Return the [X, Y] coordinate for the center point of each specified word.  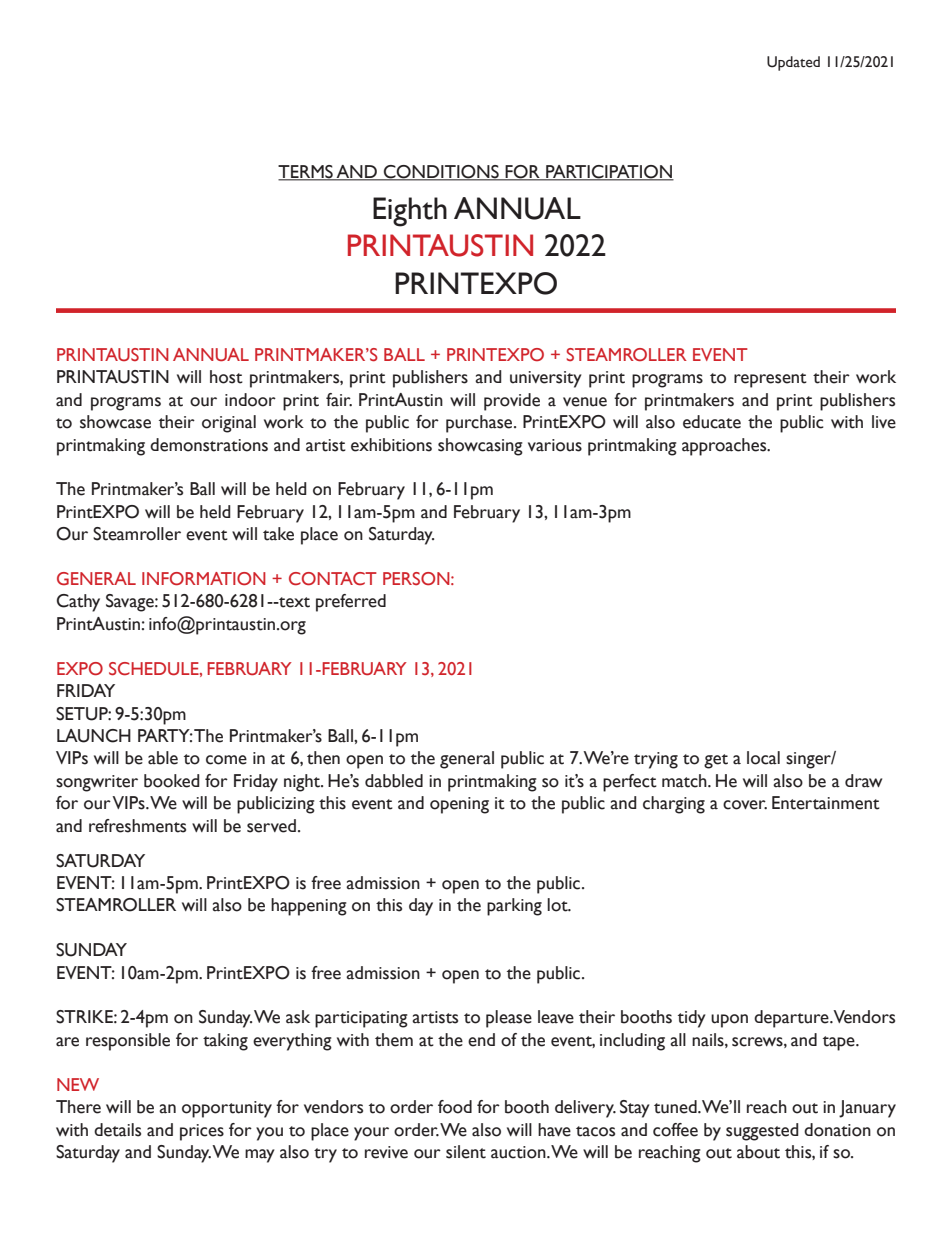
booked [172, 781]
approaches [725, 447]
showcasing [480, 447]
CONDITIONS [441, 173]
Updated [793, 63]
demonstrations [209, 445]
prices [202, 1132]
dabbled [394, 781]
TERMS [306, 173]
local [763, 758]
